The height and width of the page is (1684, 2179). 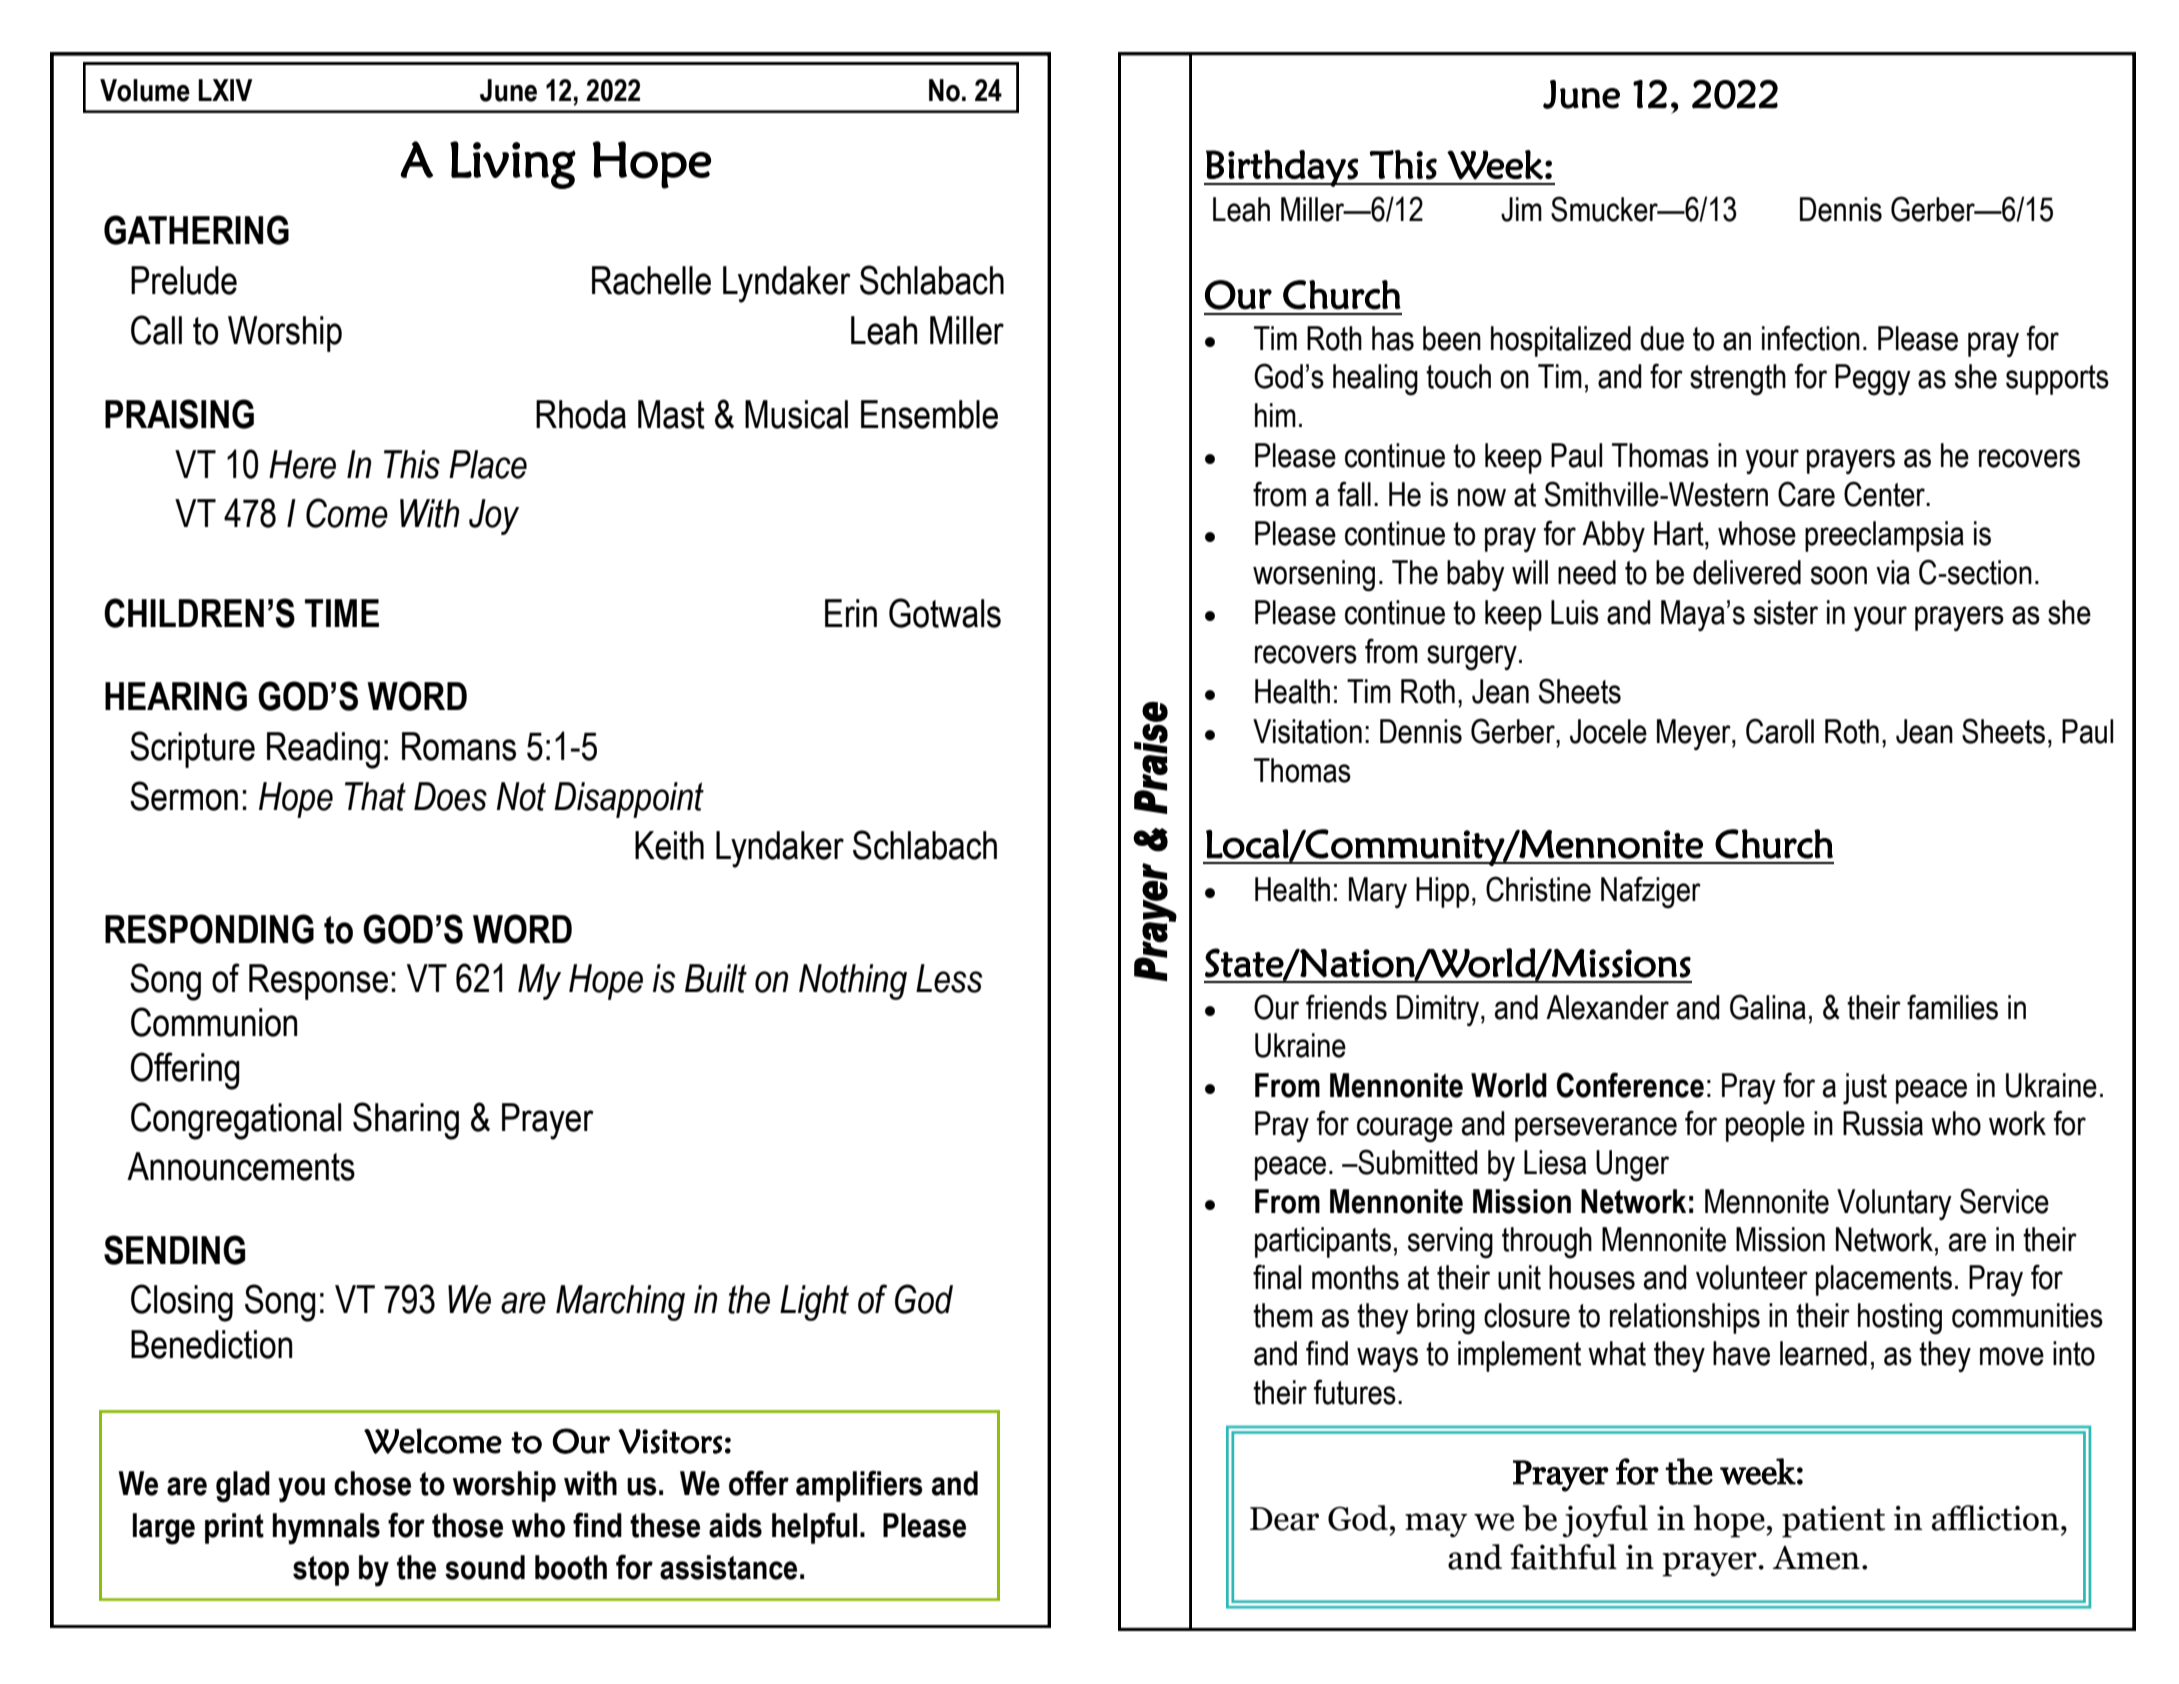 I want to click on Jim, so click(x=1521, y=209).
